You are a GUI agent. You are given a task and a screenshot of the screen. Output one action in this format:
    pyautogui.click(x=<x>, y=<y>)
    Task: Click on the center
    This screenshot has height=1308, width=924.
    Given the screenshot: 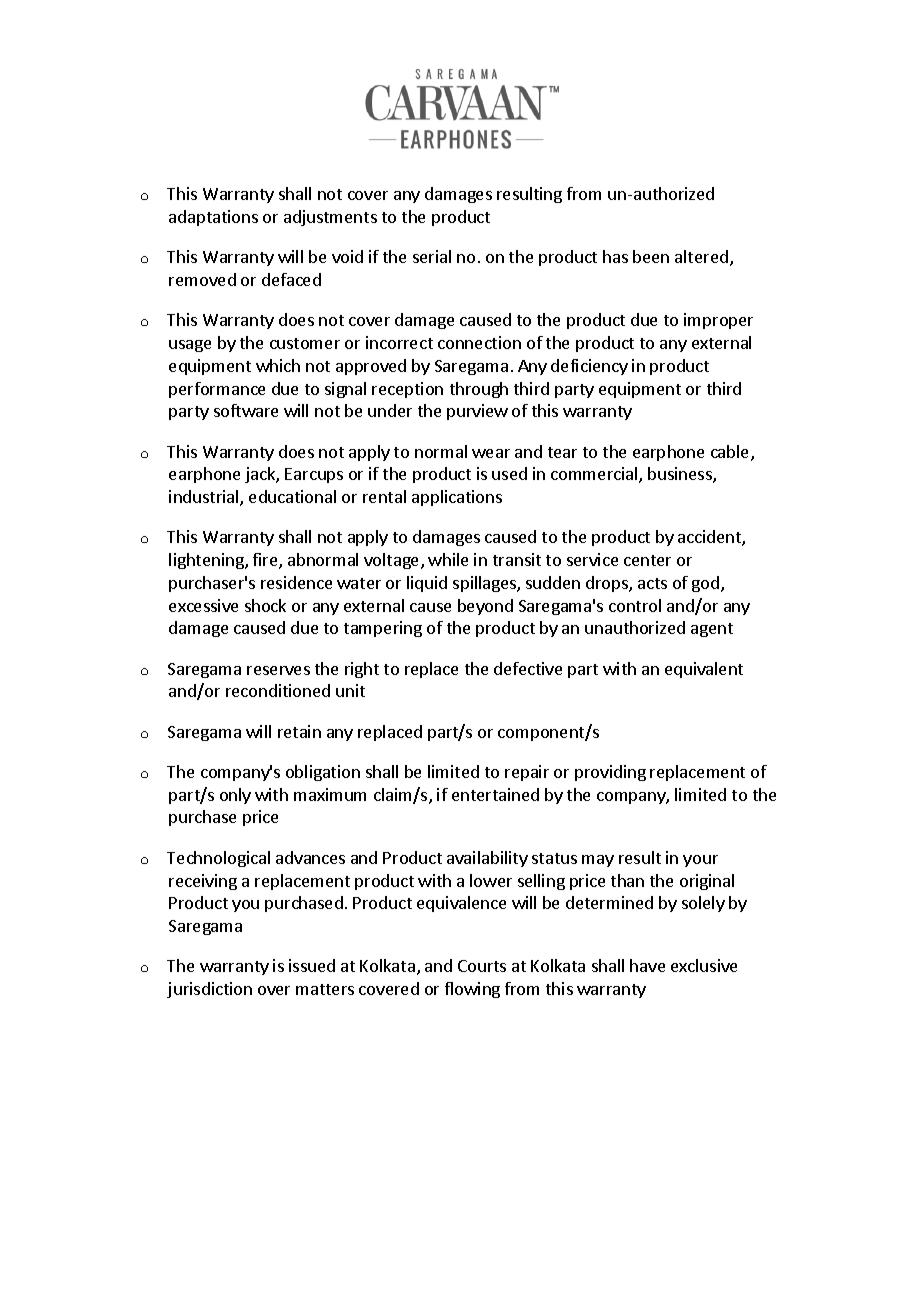 What is the action you would take?
    pyautogui.click(x=647, y=560)
